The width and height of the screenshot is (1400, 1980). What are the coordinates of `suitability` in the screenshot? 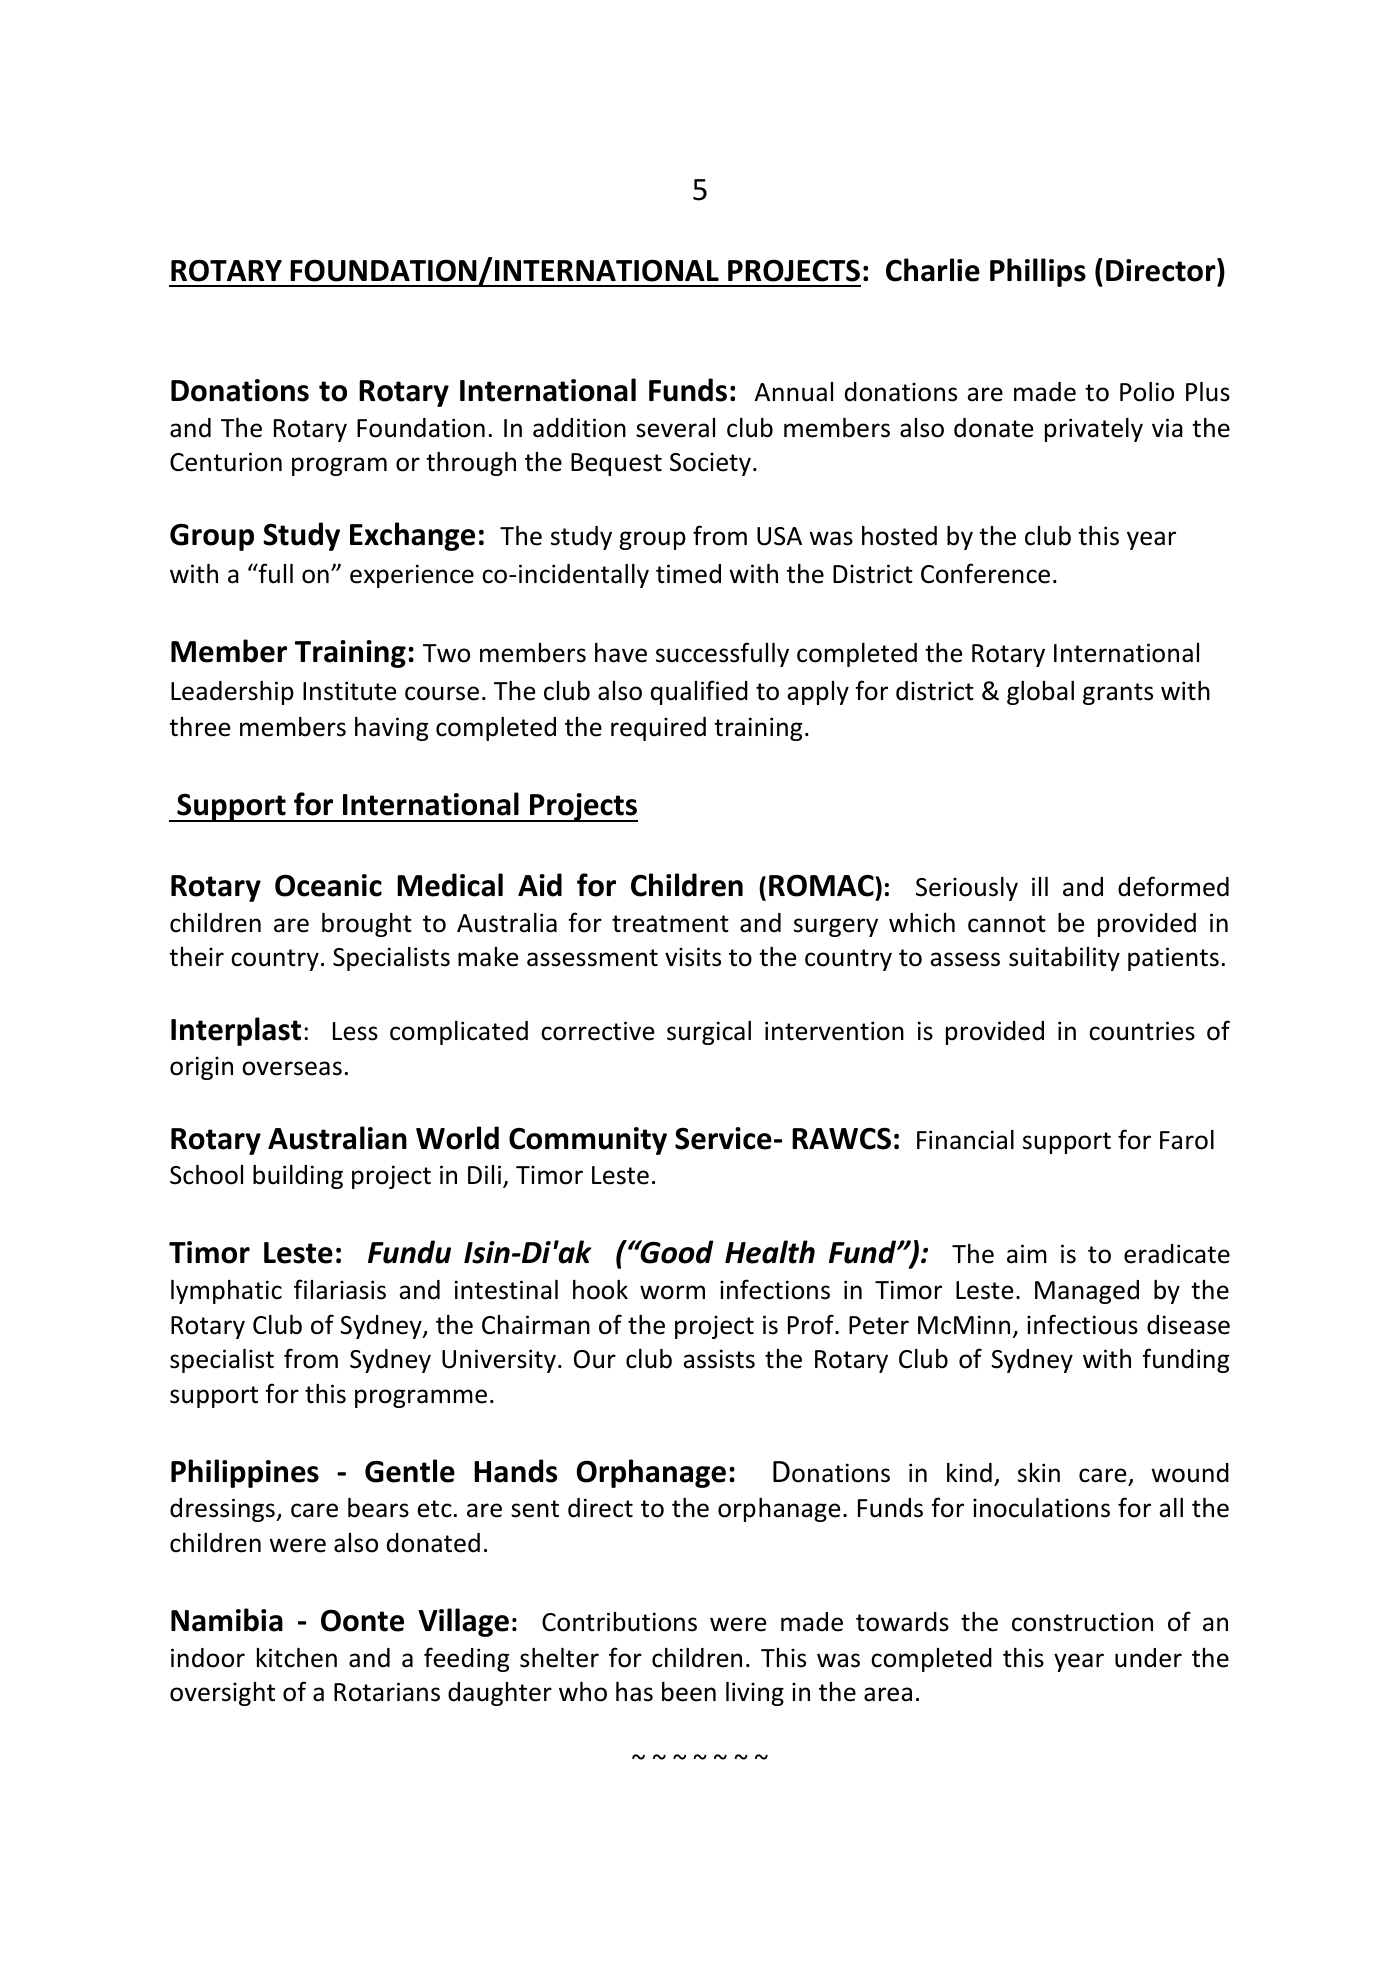 It's located at (1064, 959).
